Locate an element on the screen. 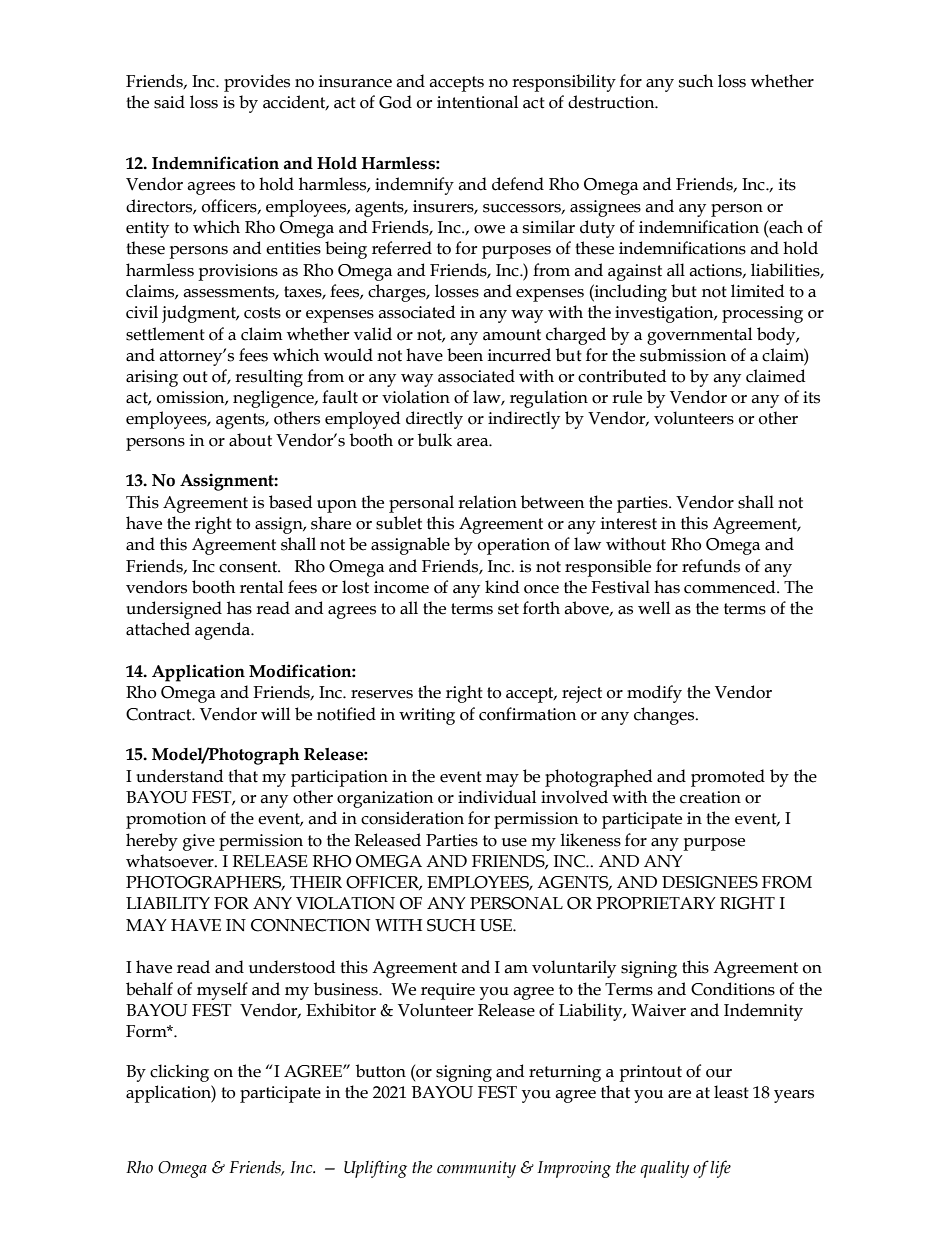 The width and height of the screenshot is (952, 1233). governmental is located at coordinates (699, 336).
